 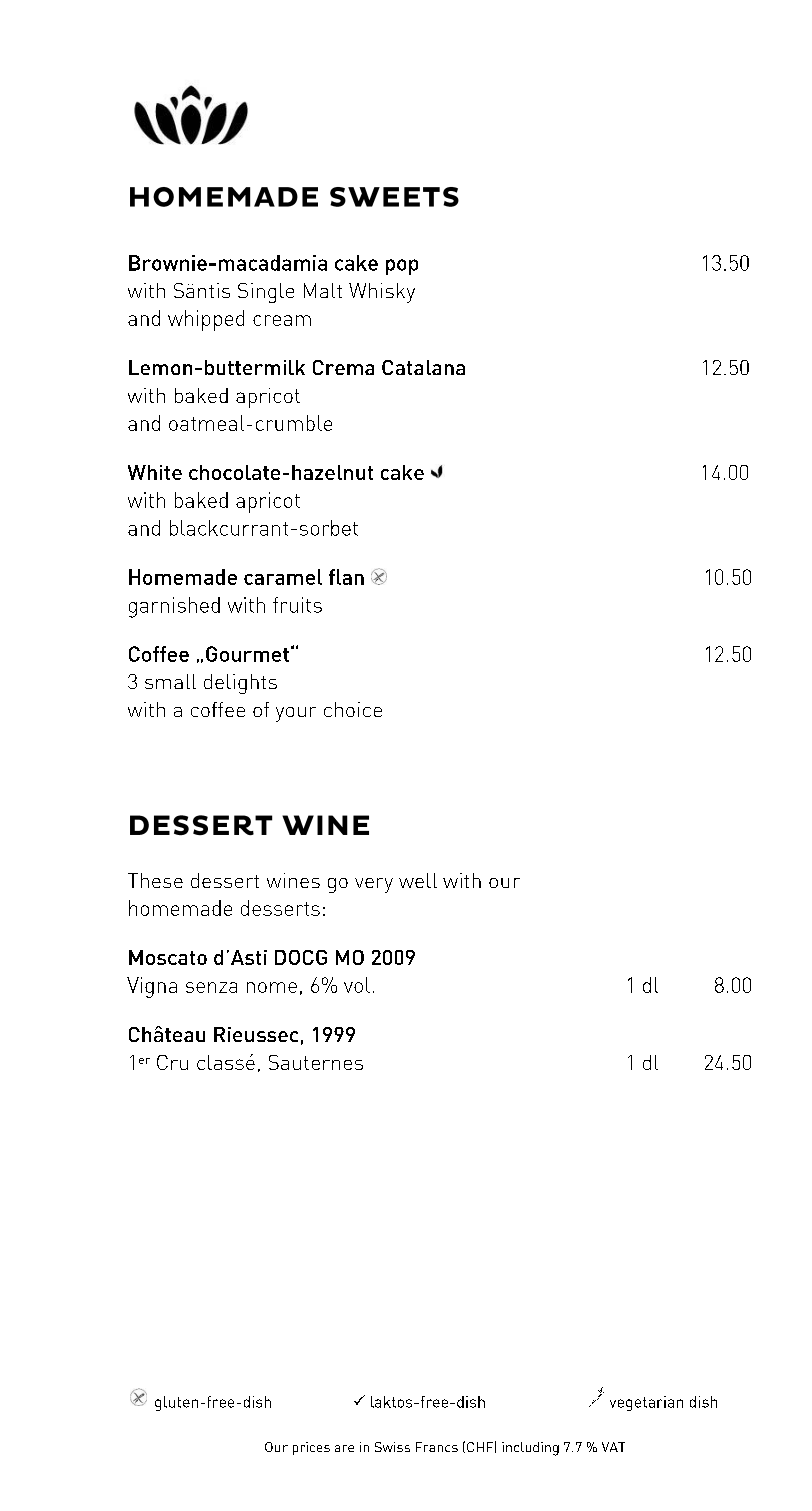 What do you see at coordinates (402, 267) in the document?
I see `pop` at bounding box center [402, 267].
